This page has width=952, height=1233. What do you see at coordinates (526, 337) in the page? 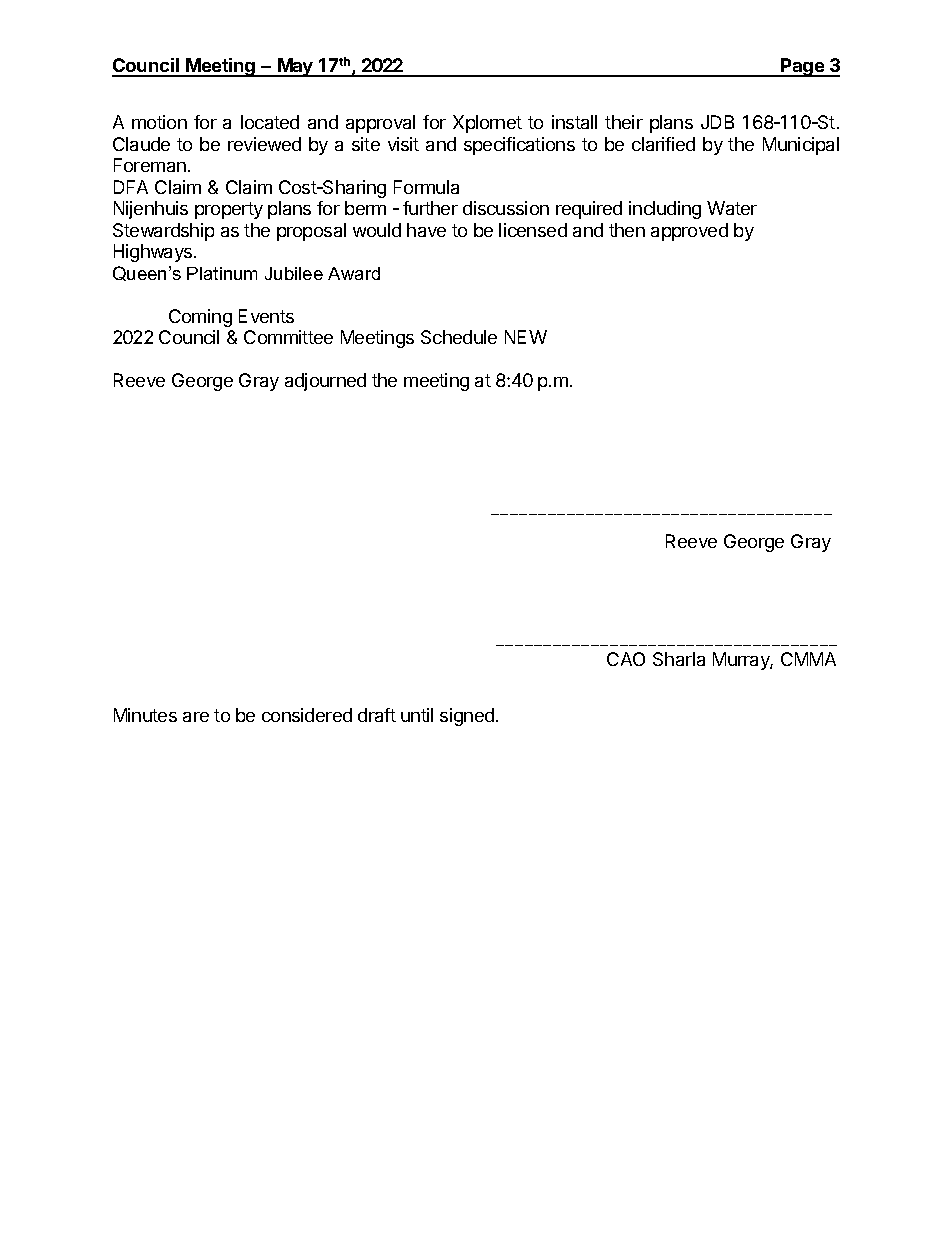
I see `NEW` at bounding box center [526, 337].
